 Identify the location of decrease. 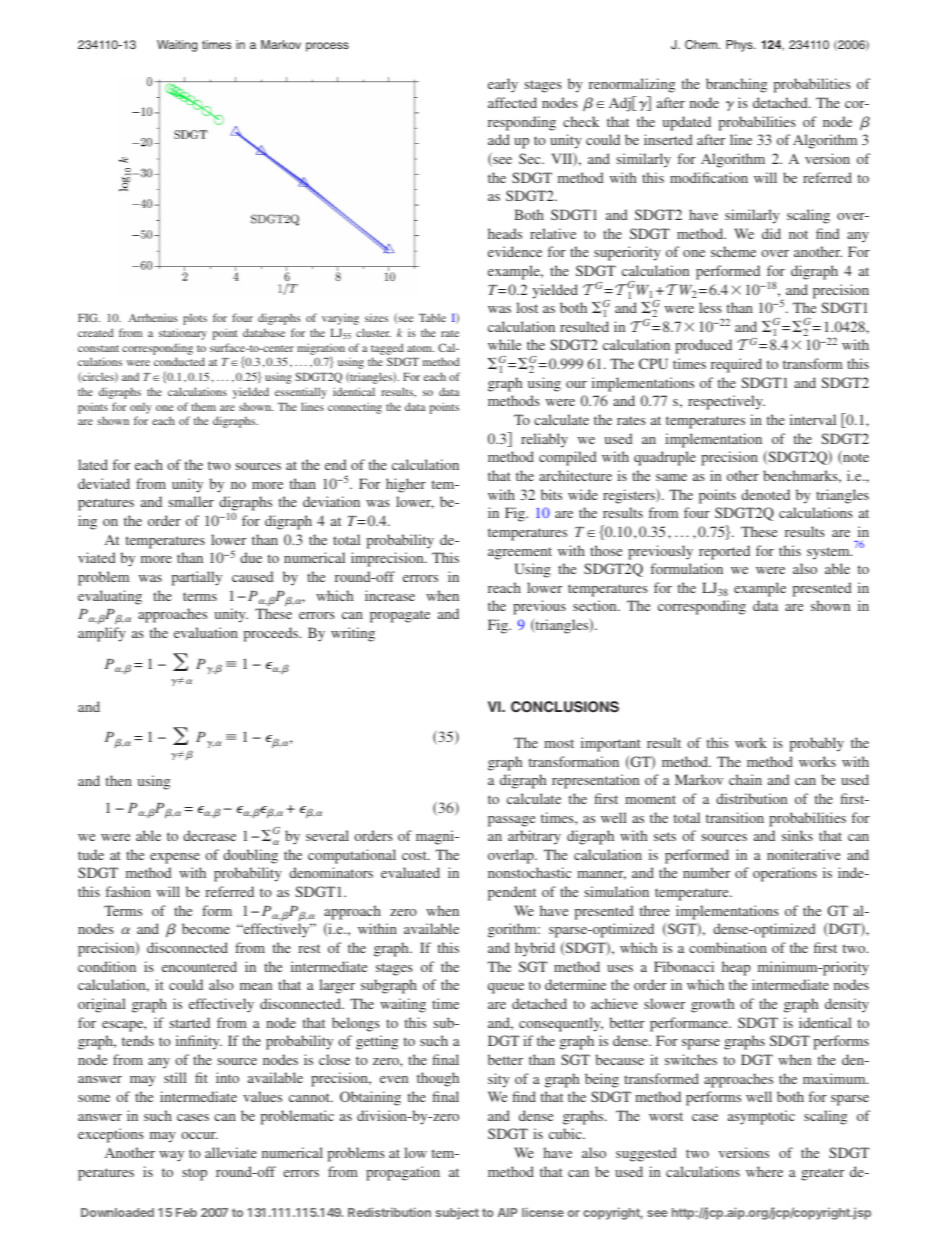
(209, 835).
